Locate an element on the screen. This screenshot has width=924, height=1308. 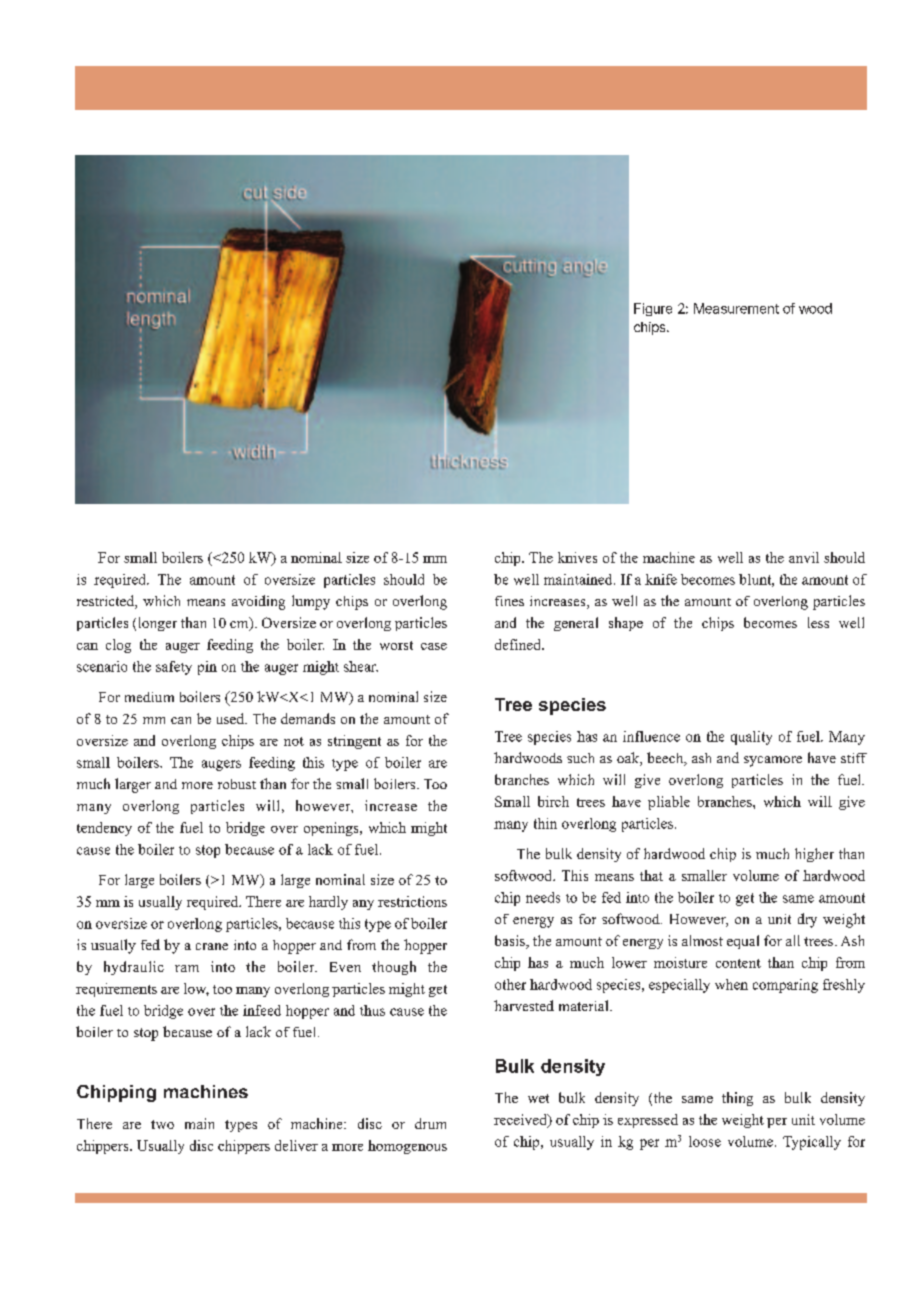
other is located at coordinates (510, 984).
